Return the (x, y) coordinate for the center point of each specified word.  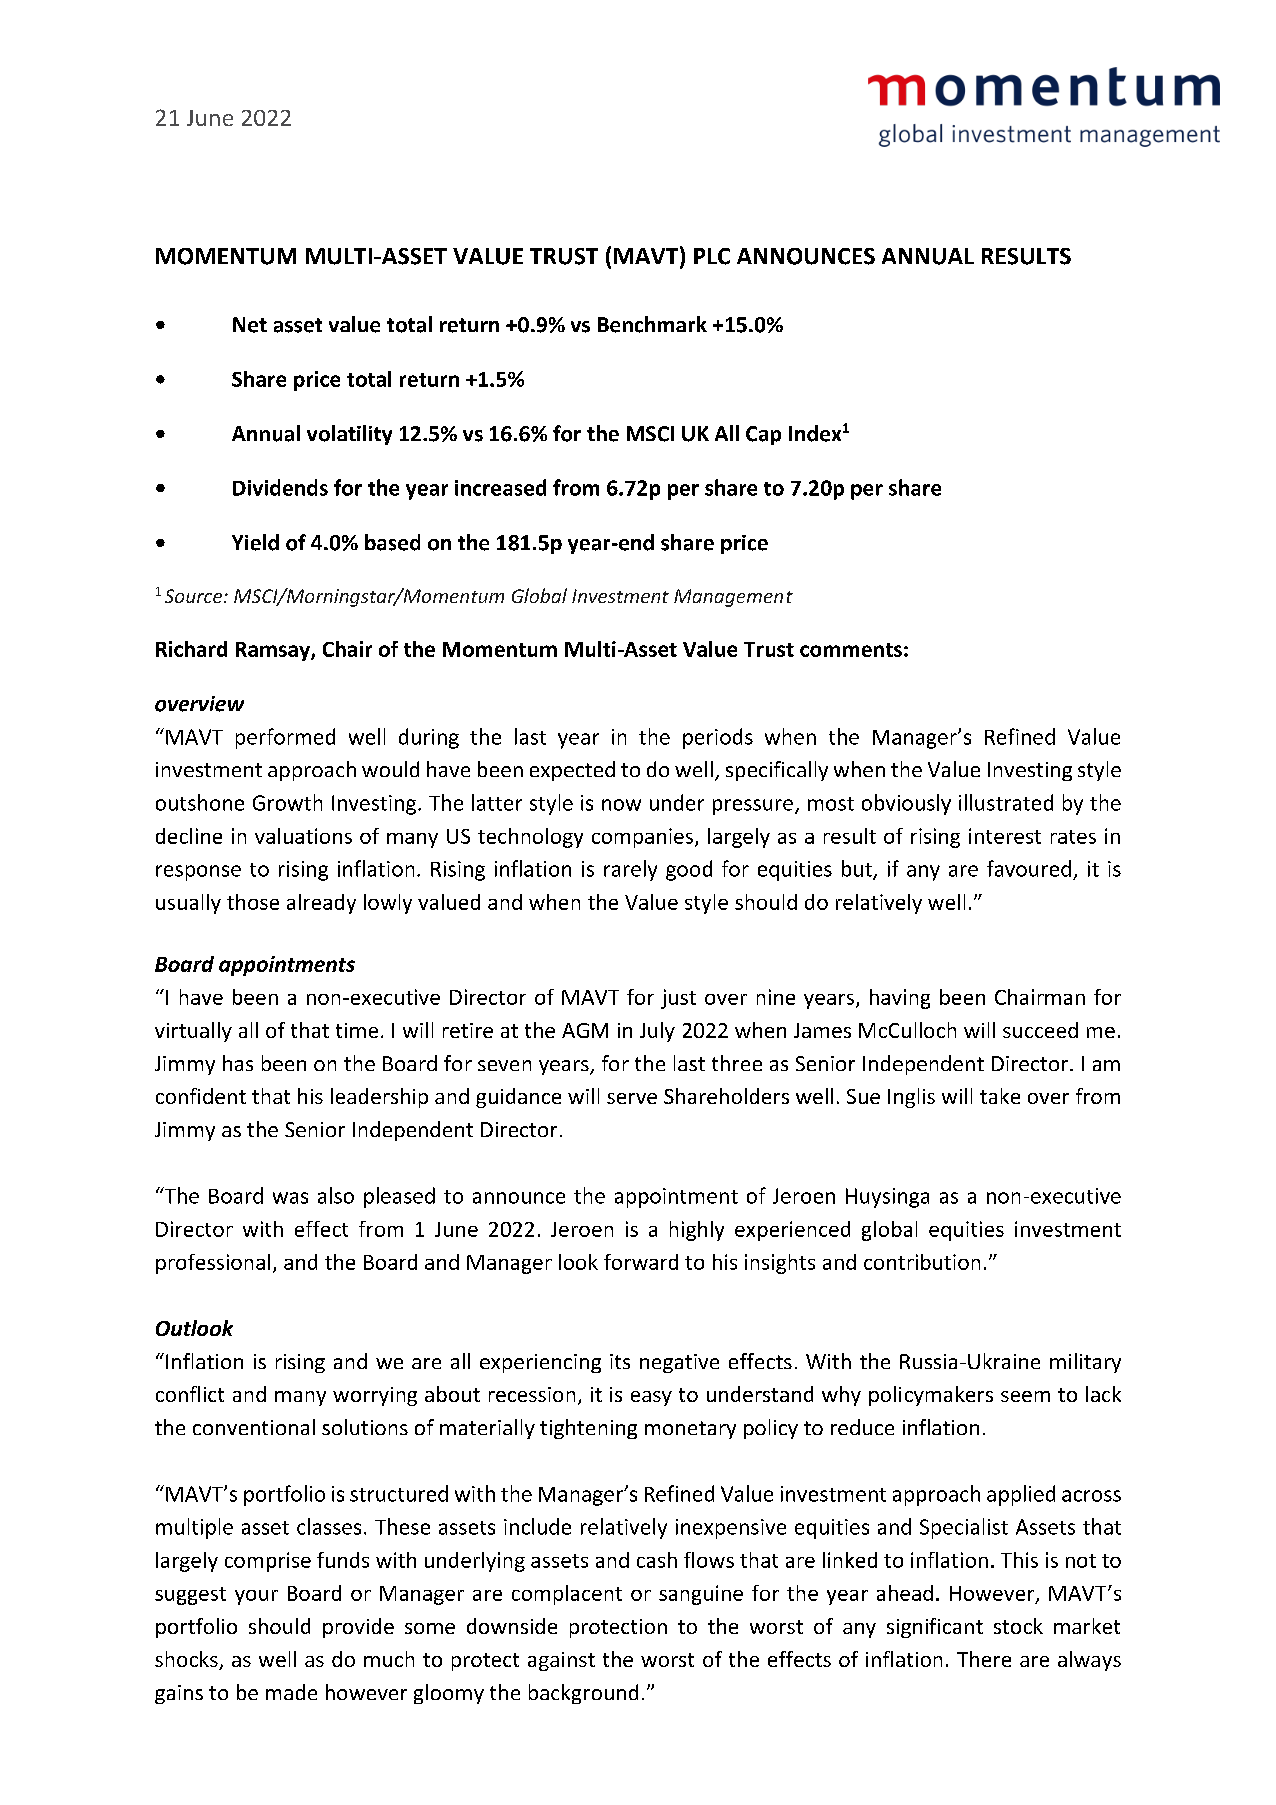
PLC (712, 256)
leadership (379, 1098)
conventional (254, 1427)
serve (632, 1098)
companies (642, 838)
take (1000, 1096)
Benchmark (652, 324)
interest (1005, 836)
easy (651, 1398)
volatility (349, 435)
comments (851, 650)
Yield (255, 542)
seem (1025, 1396)
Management (733, 598)
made (291, 1692)
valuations (303, 836)
